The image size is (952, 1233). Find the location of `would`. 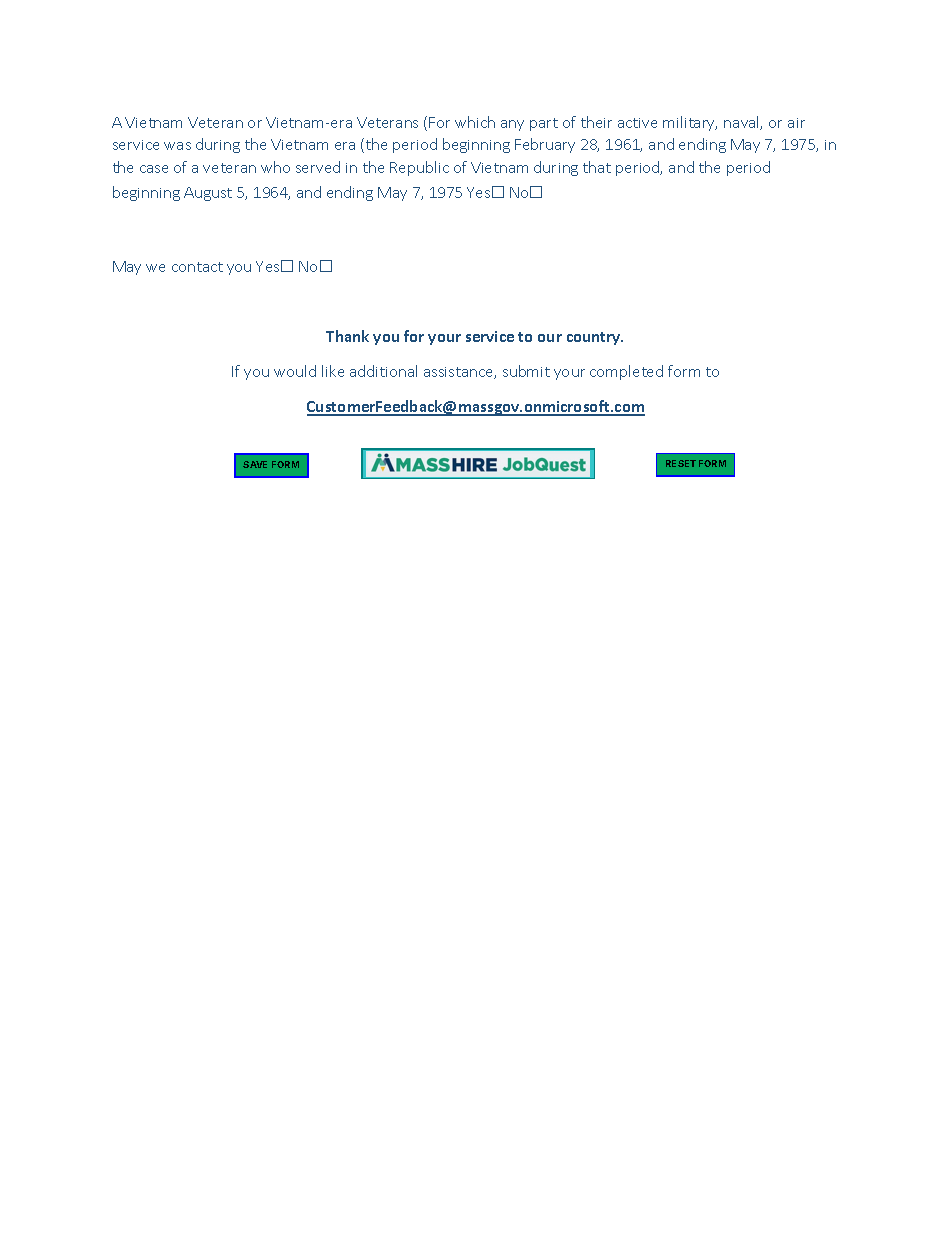

would is located at coordinates (295, 371).
